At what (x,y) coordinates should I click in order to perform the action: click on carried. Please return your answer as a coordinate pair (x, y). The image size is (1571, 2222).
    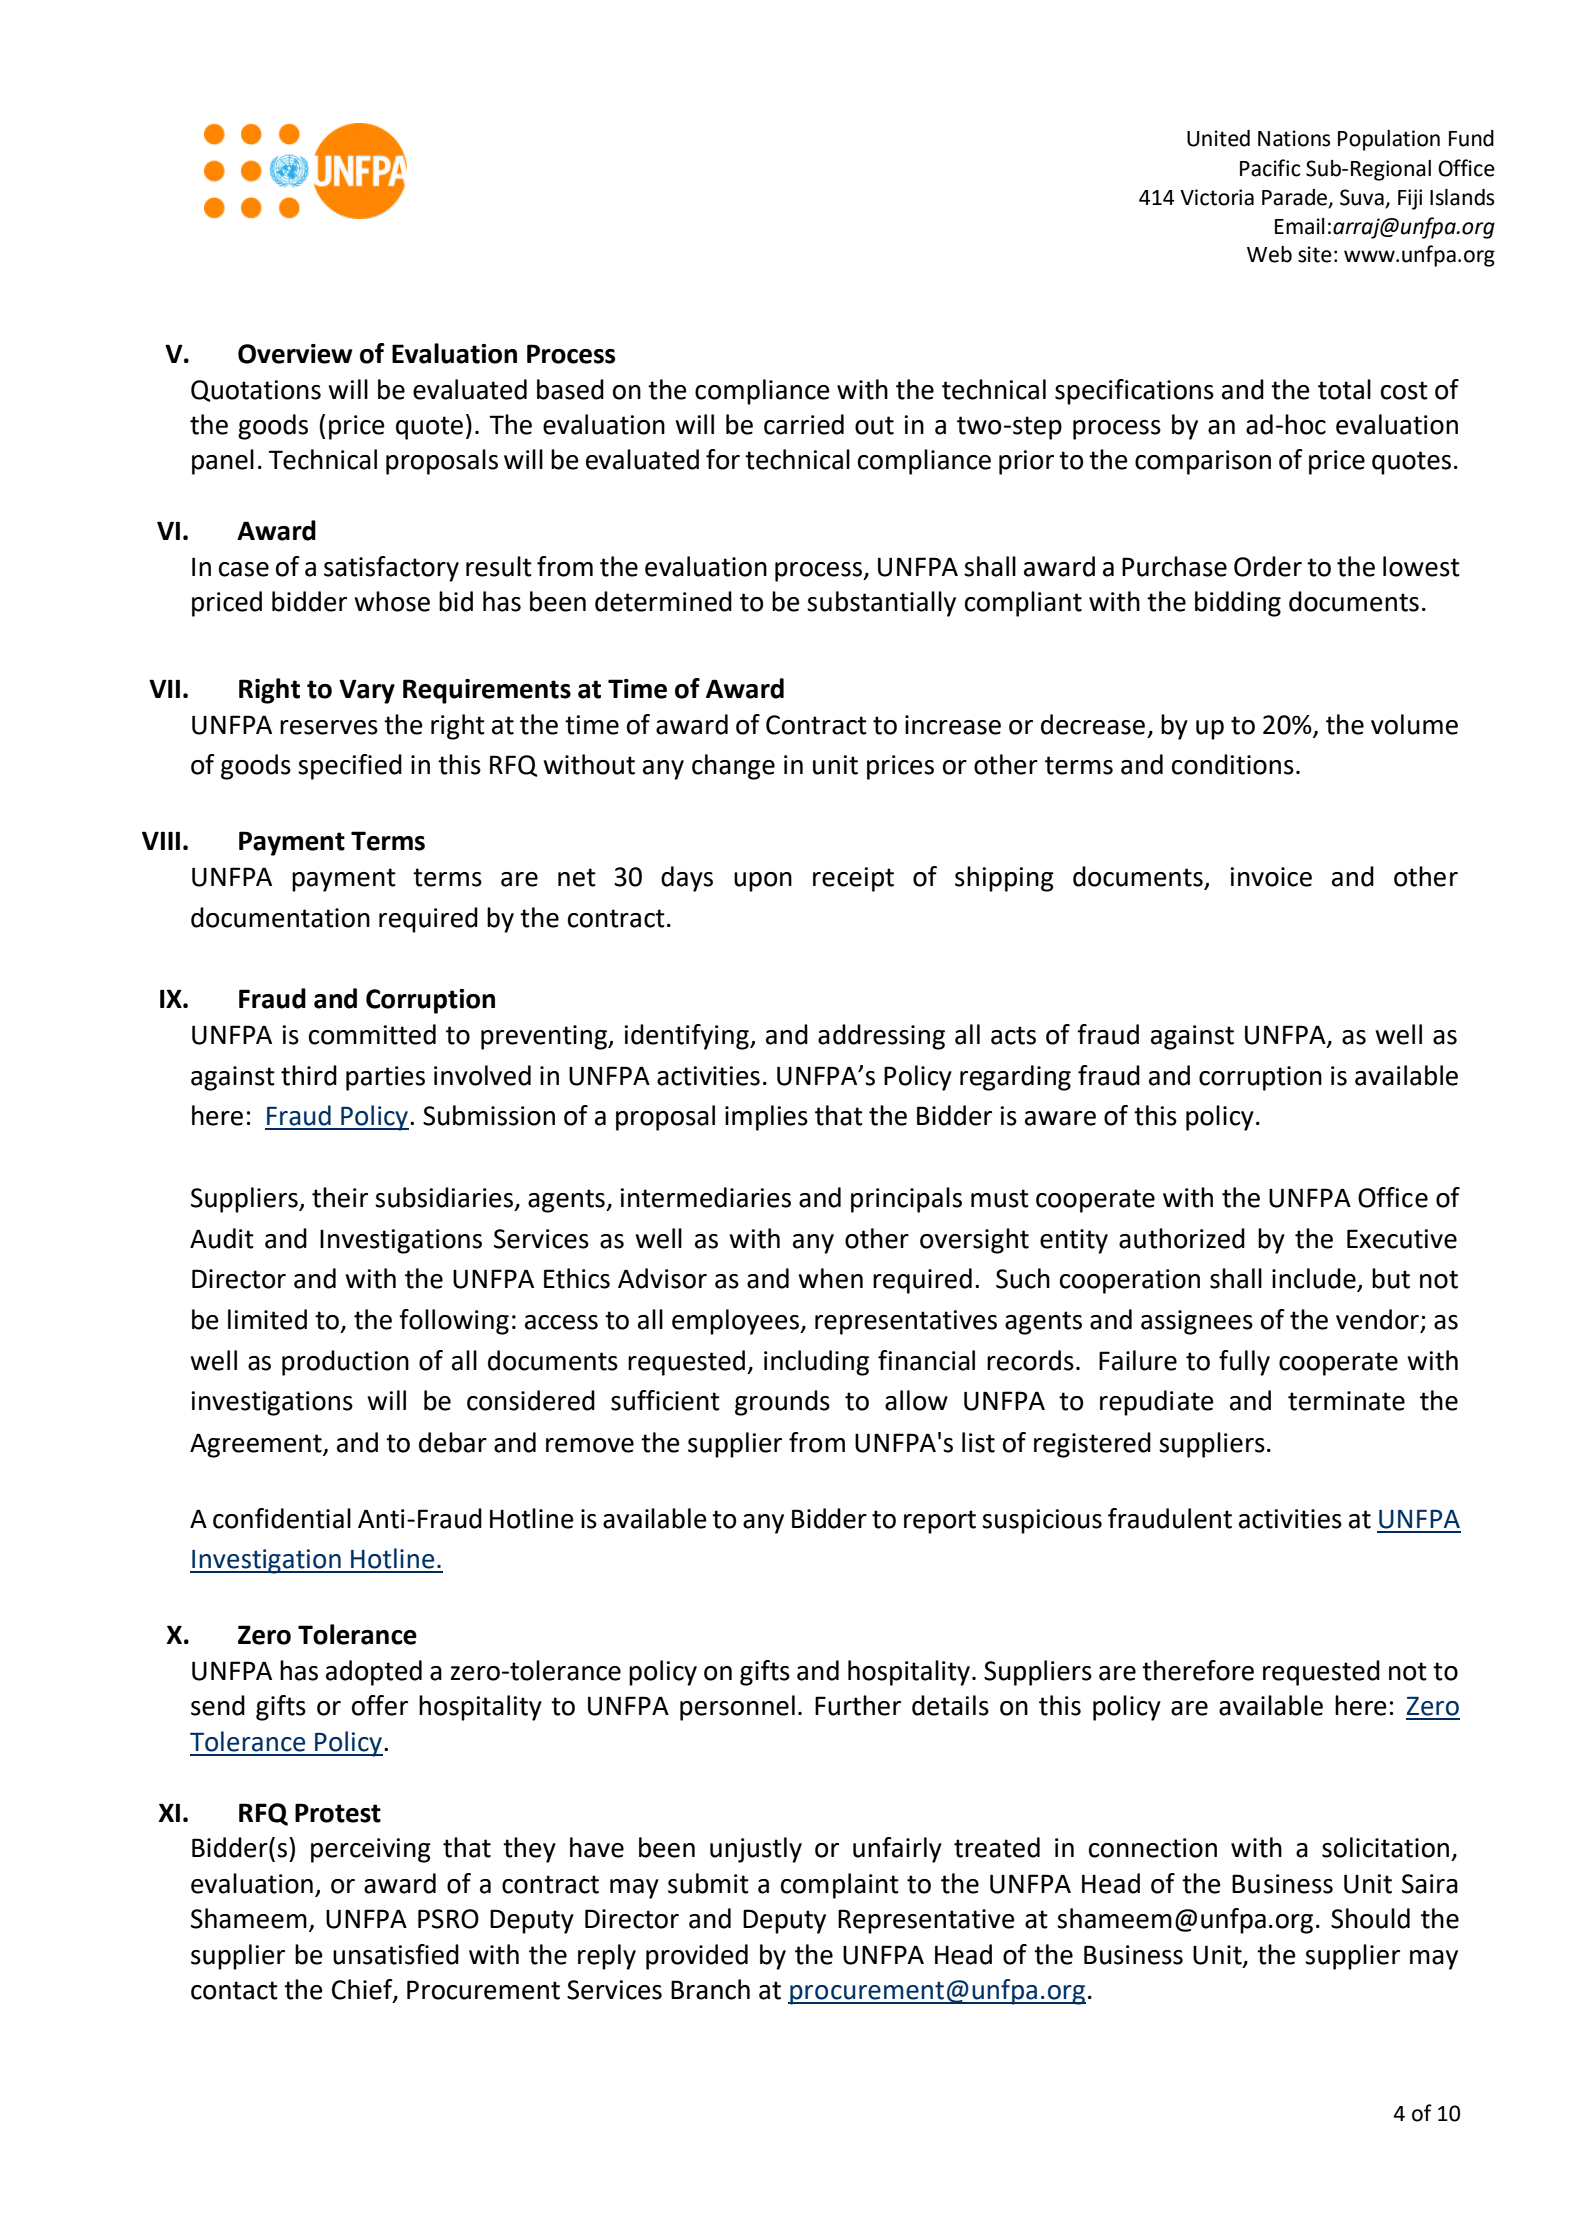
    Looking at the image, I should click on (804, 424).
